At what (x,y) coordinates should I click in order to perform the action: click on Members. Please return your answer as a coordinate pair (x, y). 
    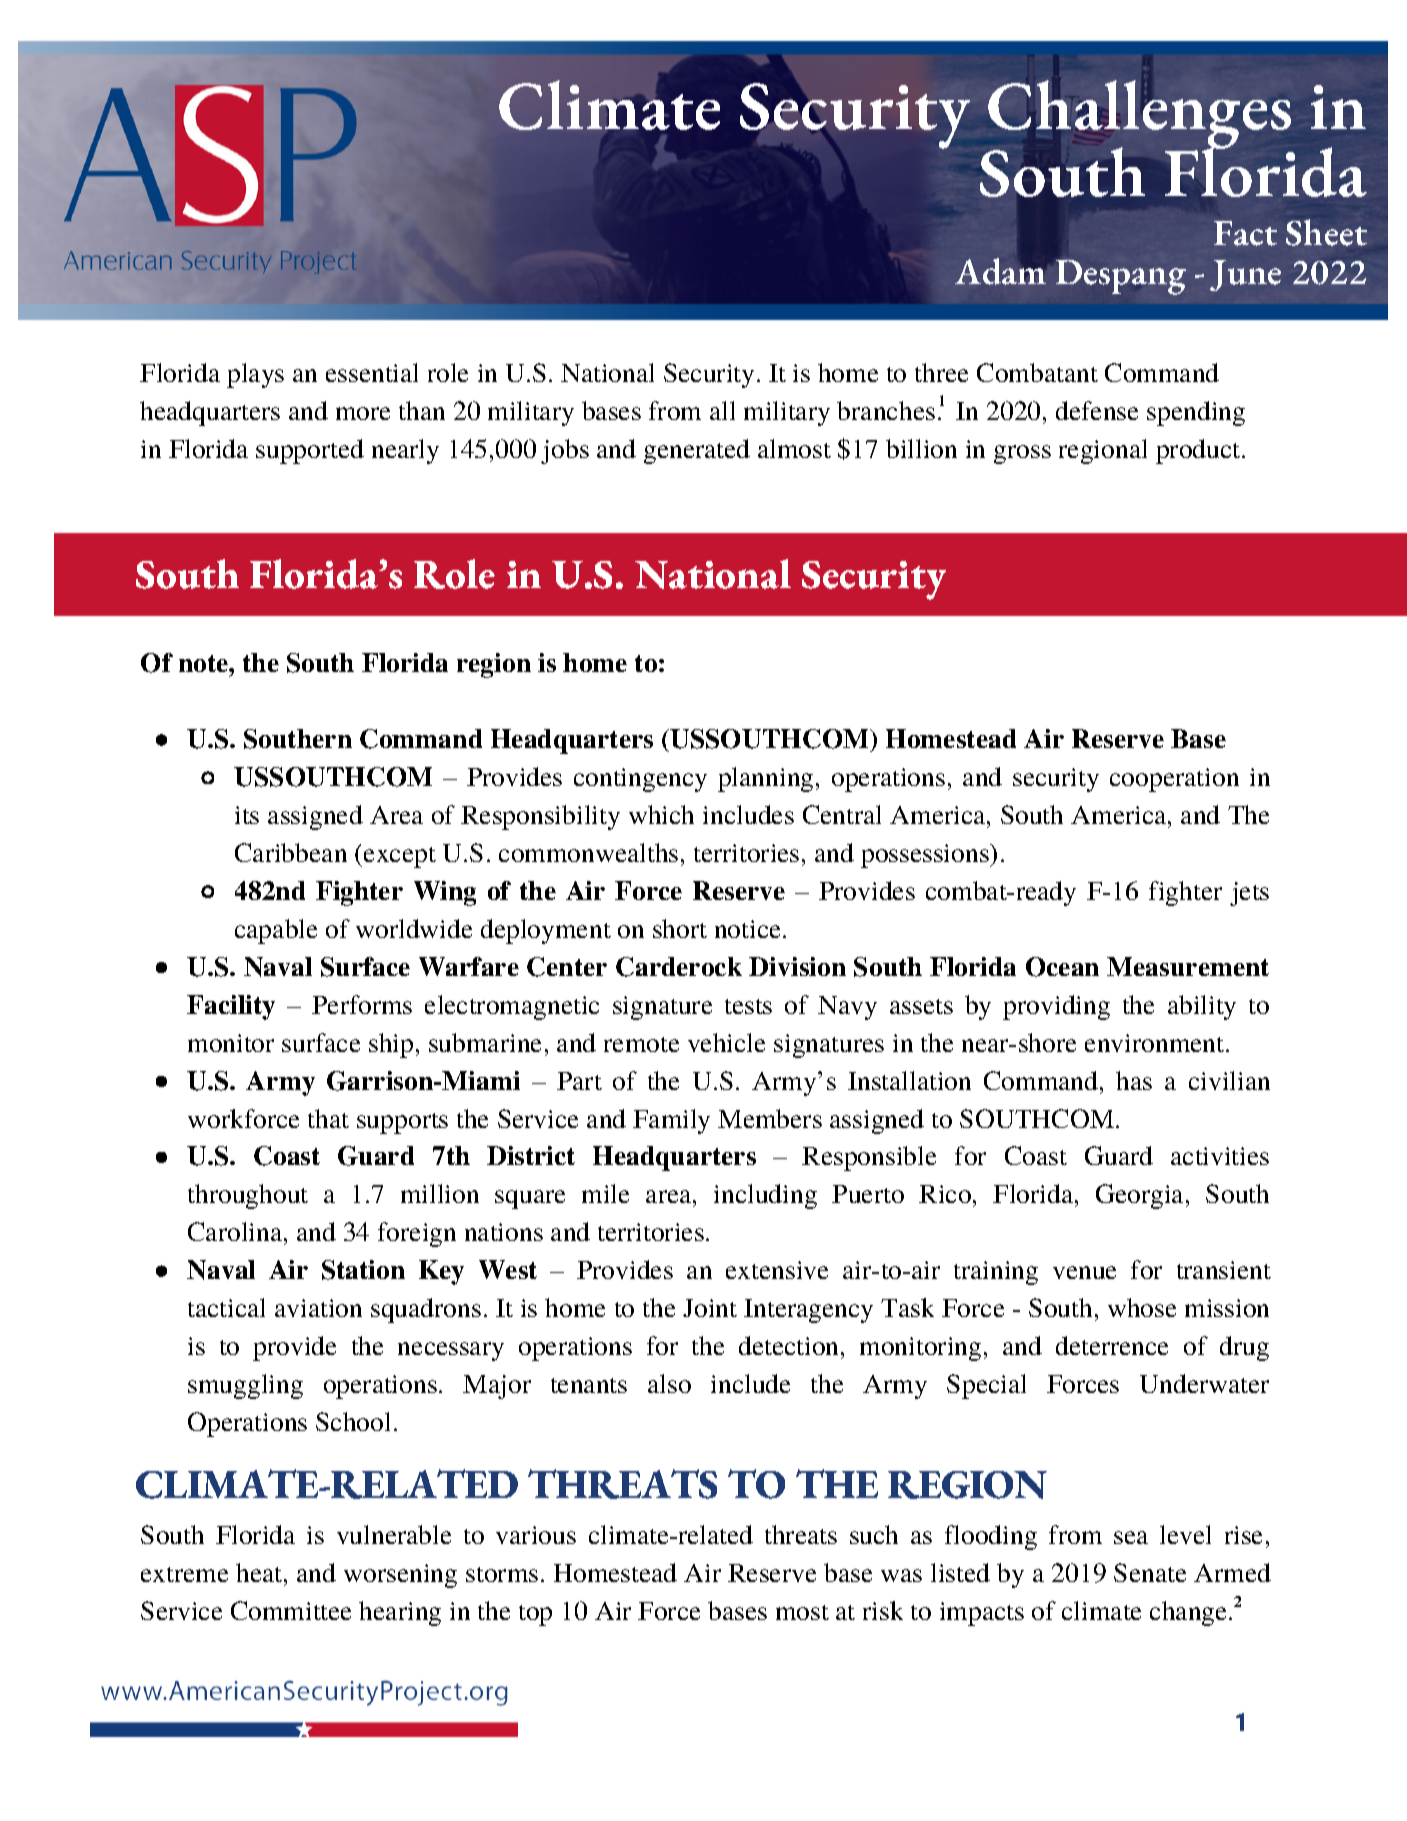
    Looking at the image, I should click on (770, 1118).
